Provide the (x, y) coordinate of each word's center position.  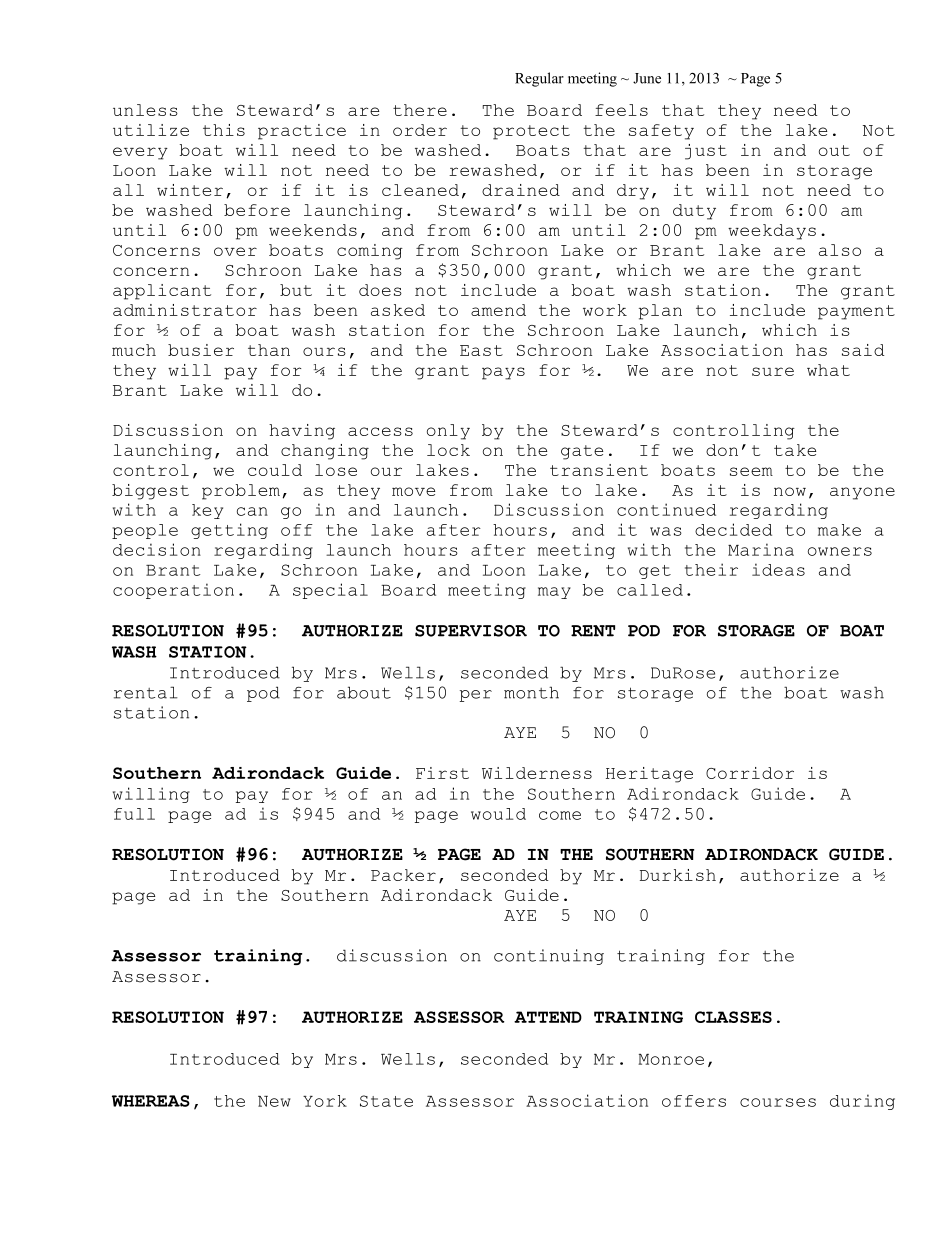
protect (531, 132)
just (706, 152)
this (224, 130)
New (274, 1101)
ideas (778, 569)
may (554, 593)
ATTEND (548, 1017)
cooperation (173, 591)
